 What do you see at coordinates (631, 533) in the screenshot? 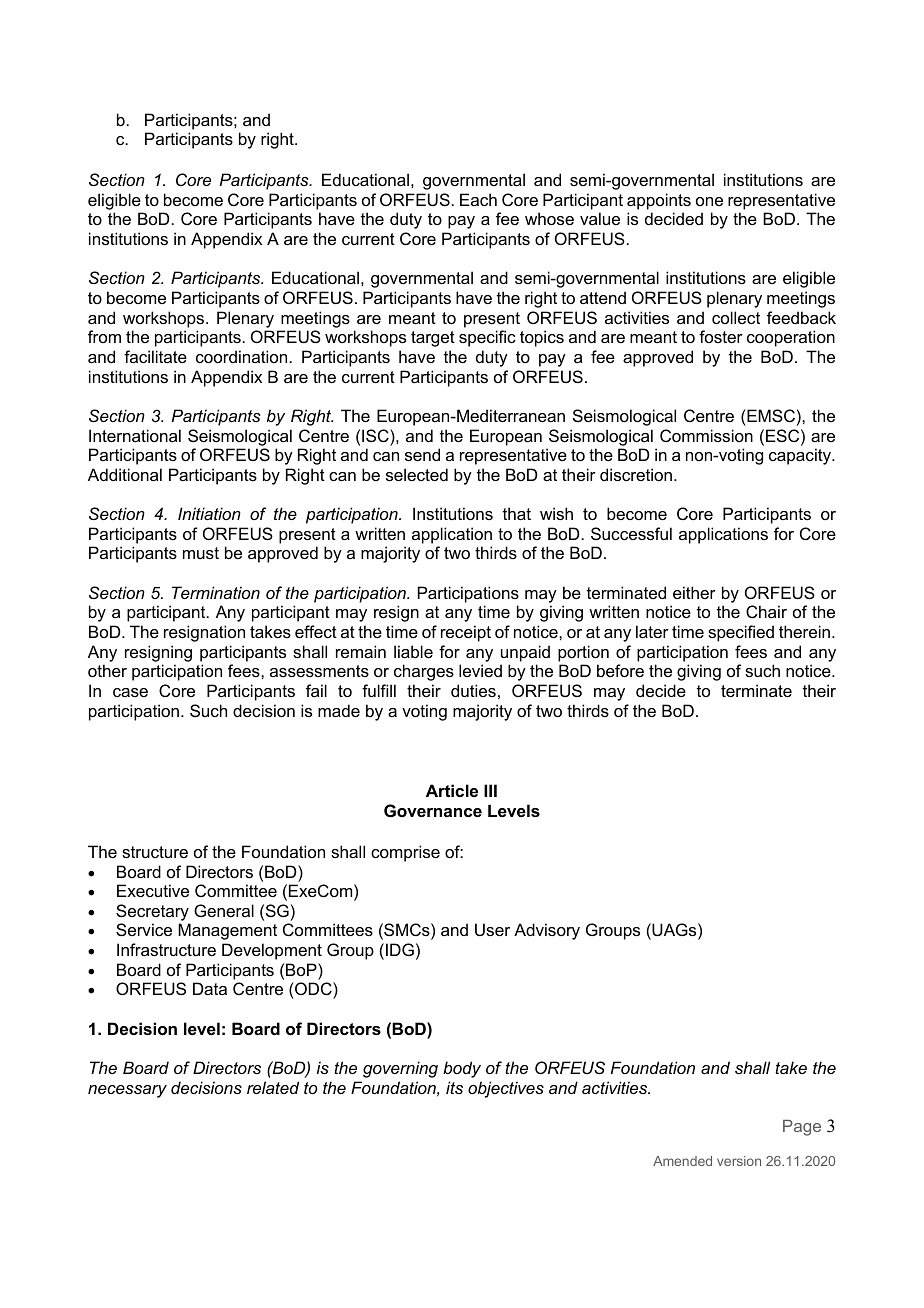
I see `Successful` at bounding box center [631, 533].
